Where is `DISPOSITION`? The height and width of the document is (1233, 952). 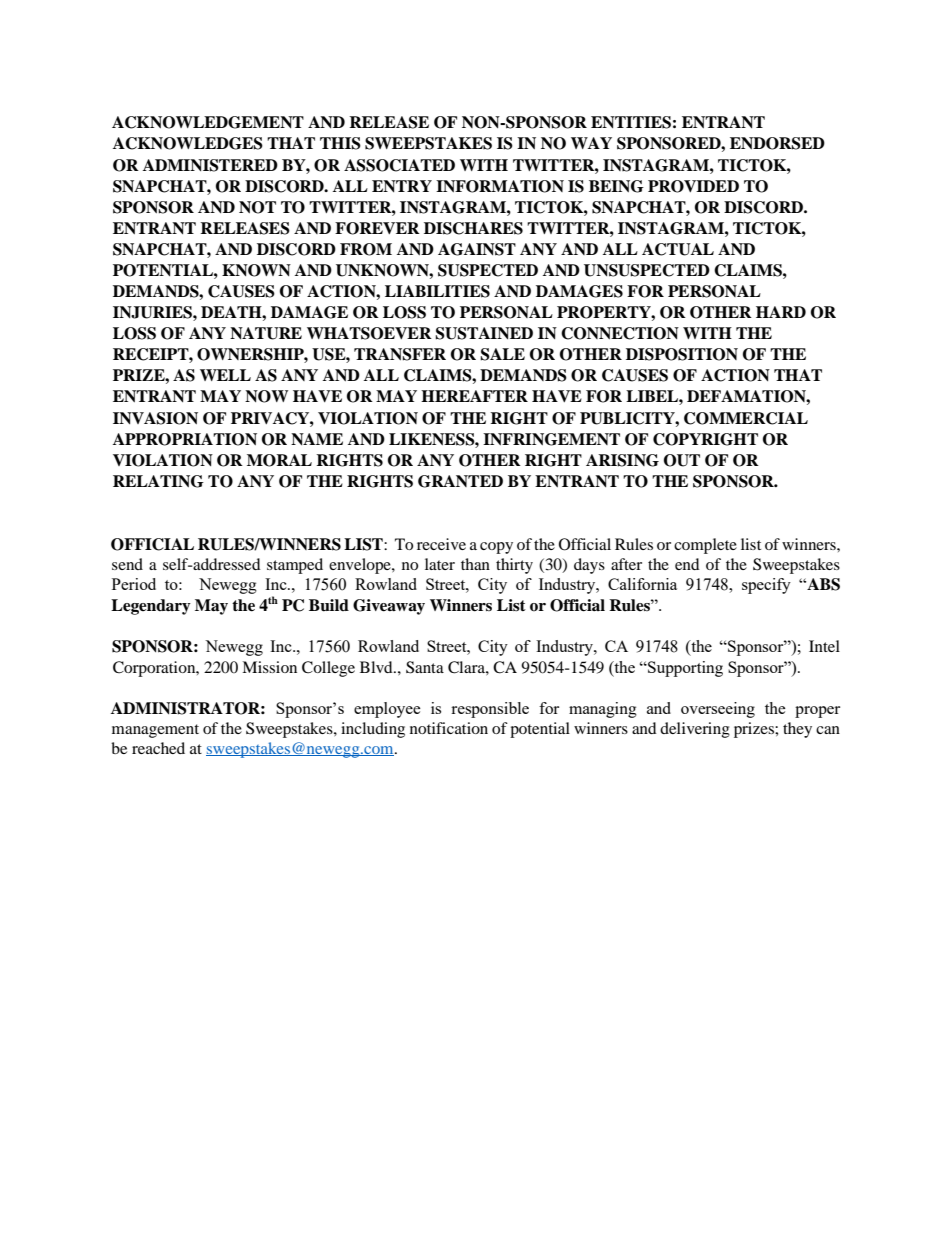
DISPOSITION is located at coordinates (682, 354).
